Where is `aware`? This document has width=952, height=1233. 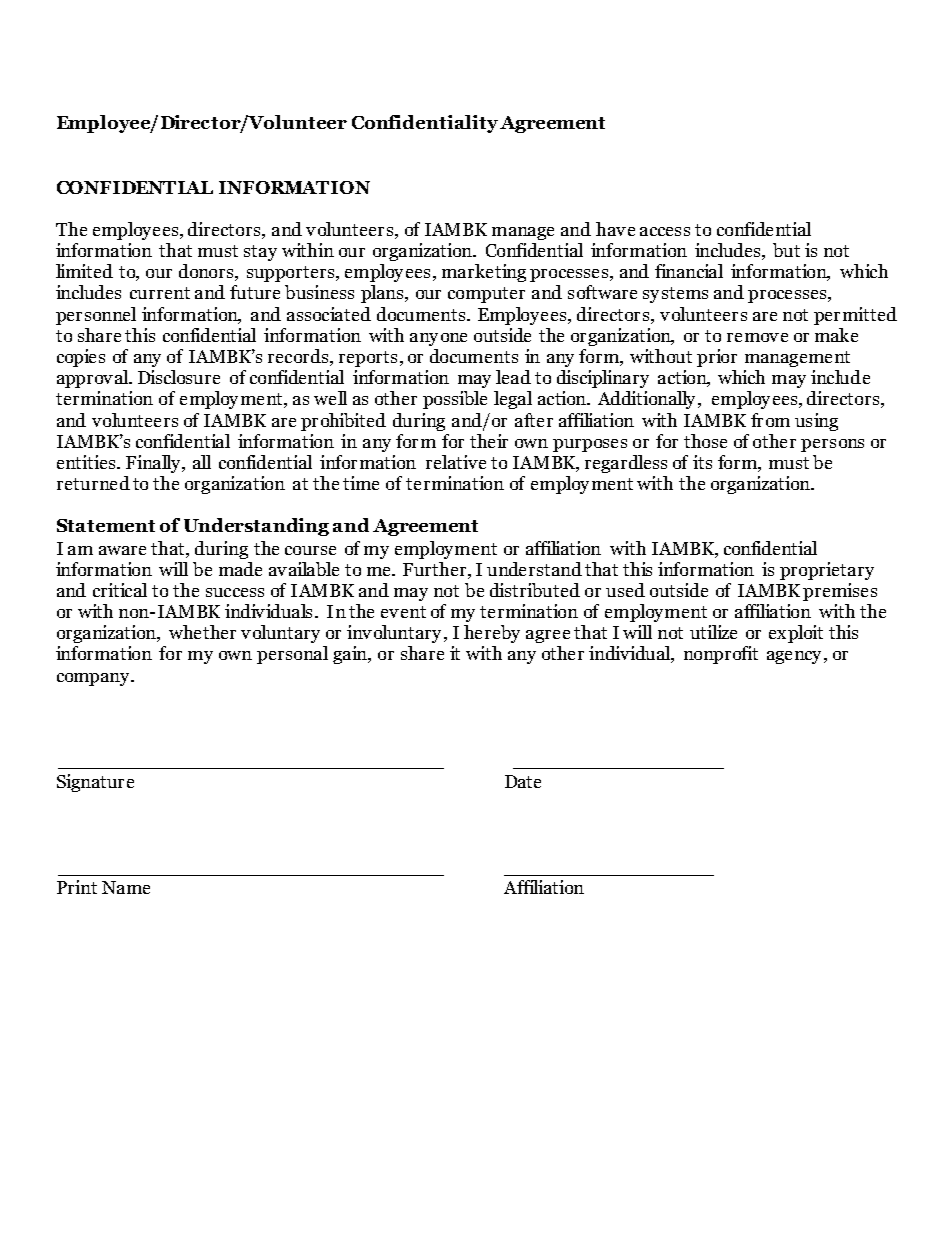 aware is located at coordinates (122, 550).
